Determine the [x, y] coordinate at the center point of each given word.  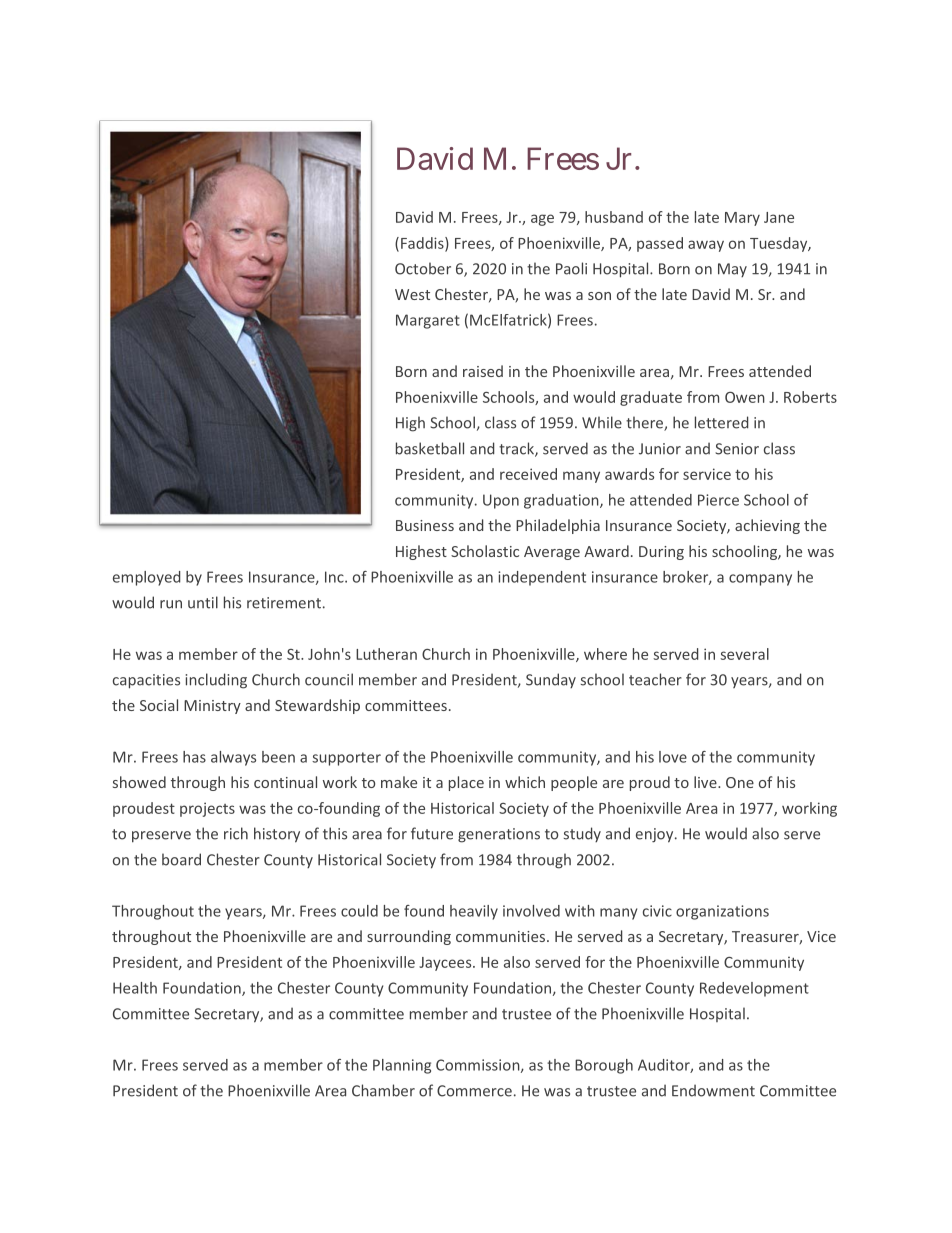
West [412, 294]
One [740, 782]
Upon [501, 501]
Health [135, 988]
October [423, 268]
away [706, 246]
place [466, 783]
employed [146, 578]
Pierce [718, 500]
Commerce [474, 1091]
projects [207, 809]
